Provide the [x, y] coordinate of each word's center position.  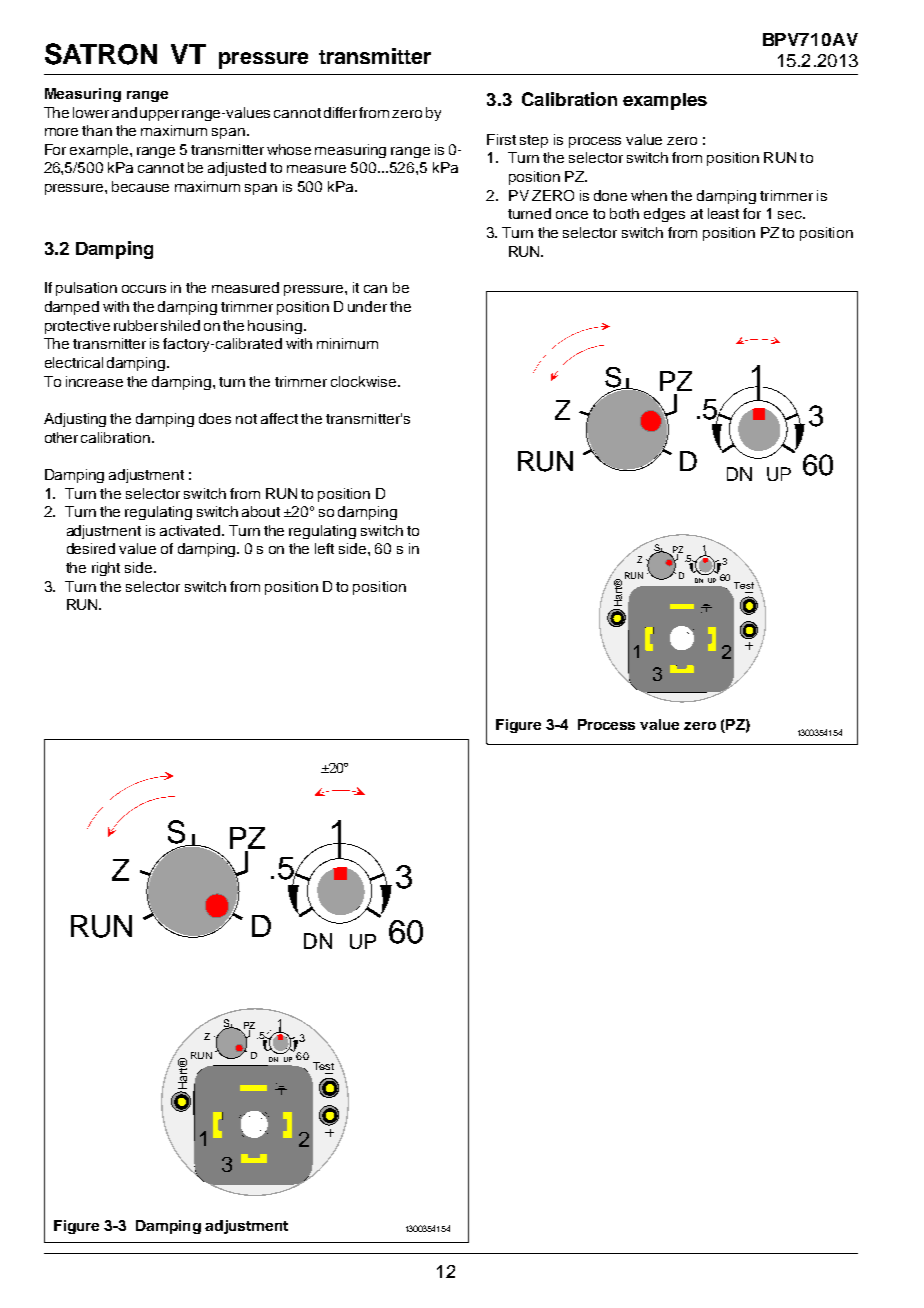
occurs [144, 289]
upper [159, 115]
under [367, 306]
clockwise [365, 381]
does [215, 418]
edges [664, 215]
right [106, 569]
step [534, 141]
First [501, 139]
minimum [347, 343]
